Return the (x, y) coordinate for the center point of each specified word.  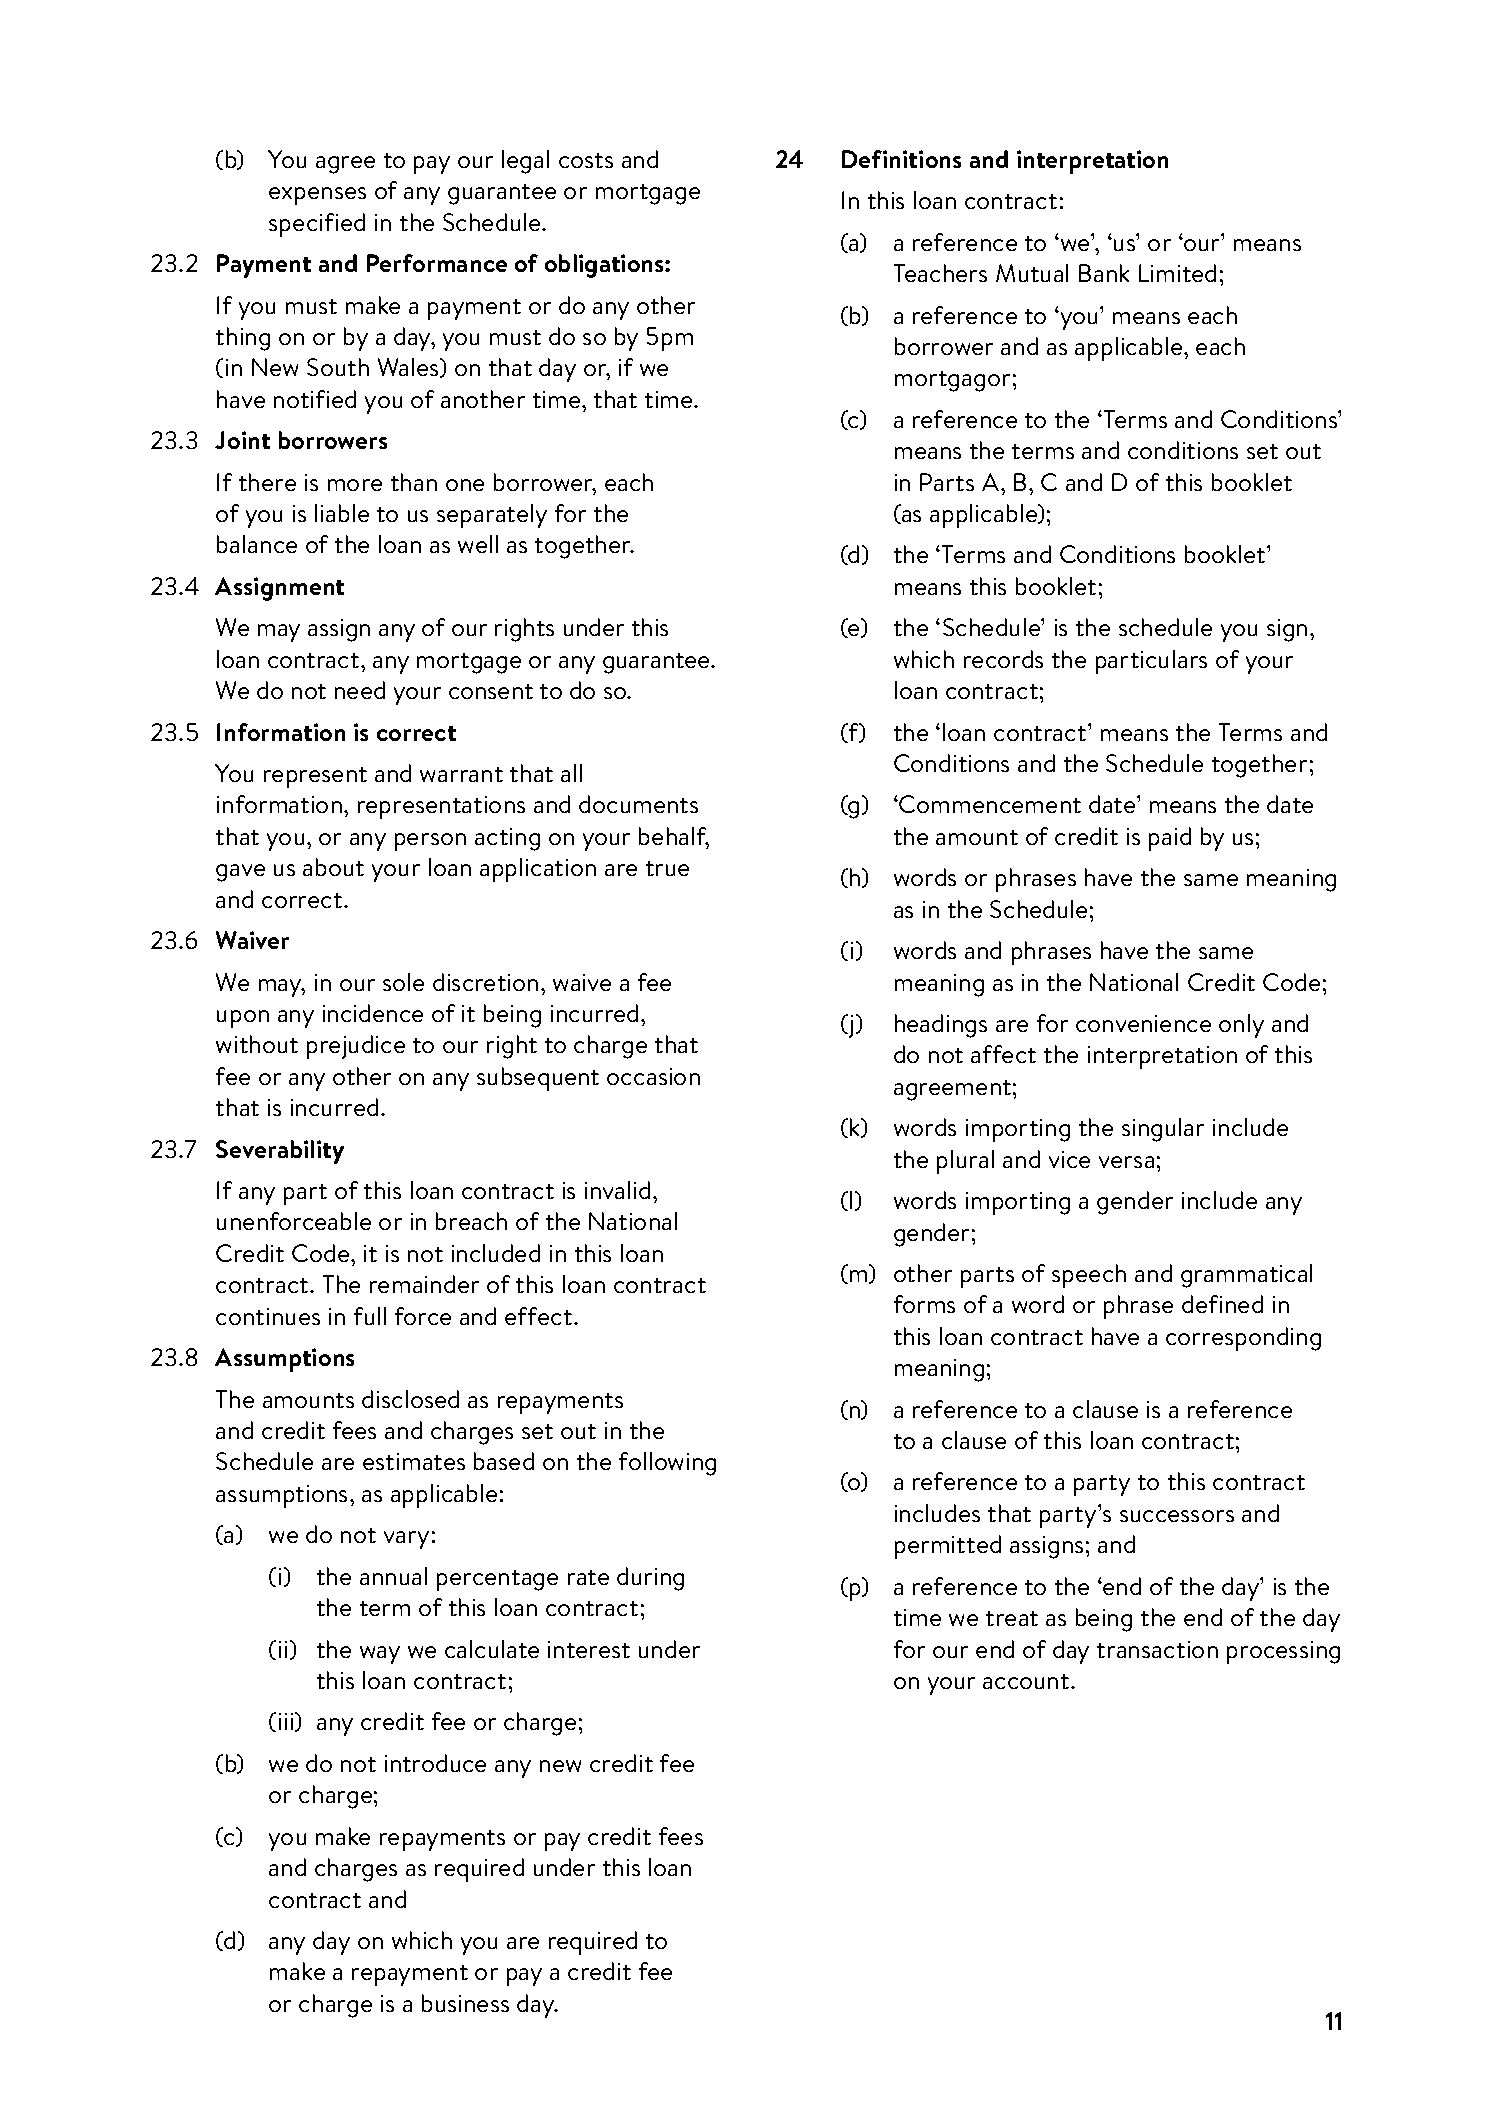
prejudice (356, 1047)
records (1003, 659)
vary (406, 1540)
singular (1163, 1130)
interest (589, 1649)
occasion (653, 1076)
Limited (1177, 273)
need (360, 690)
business (465, 2003)
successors (1177, 1516)
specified (317, 225)
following (667, 1464)
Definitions (901, 159)
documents (638, 804)
